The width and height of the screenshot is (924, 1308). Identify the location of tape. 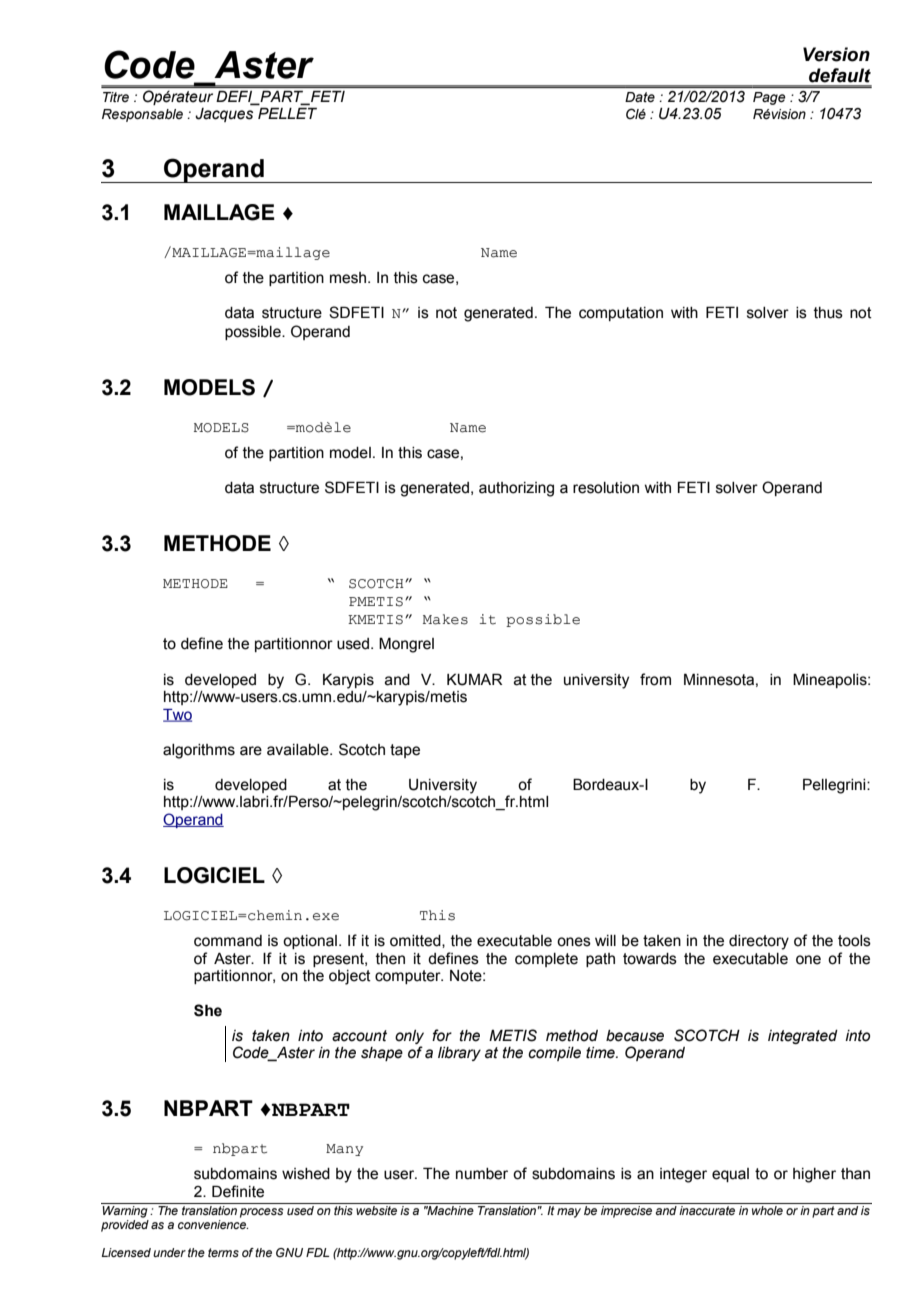
(405, 751).
